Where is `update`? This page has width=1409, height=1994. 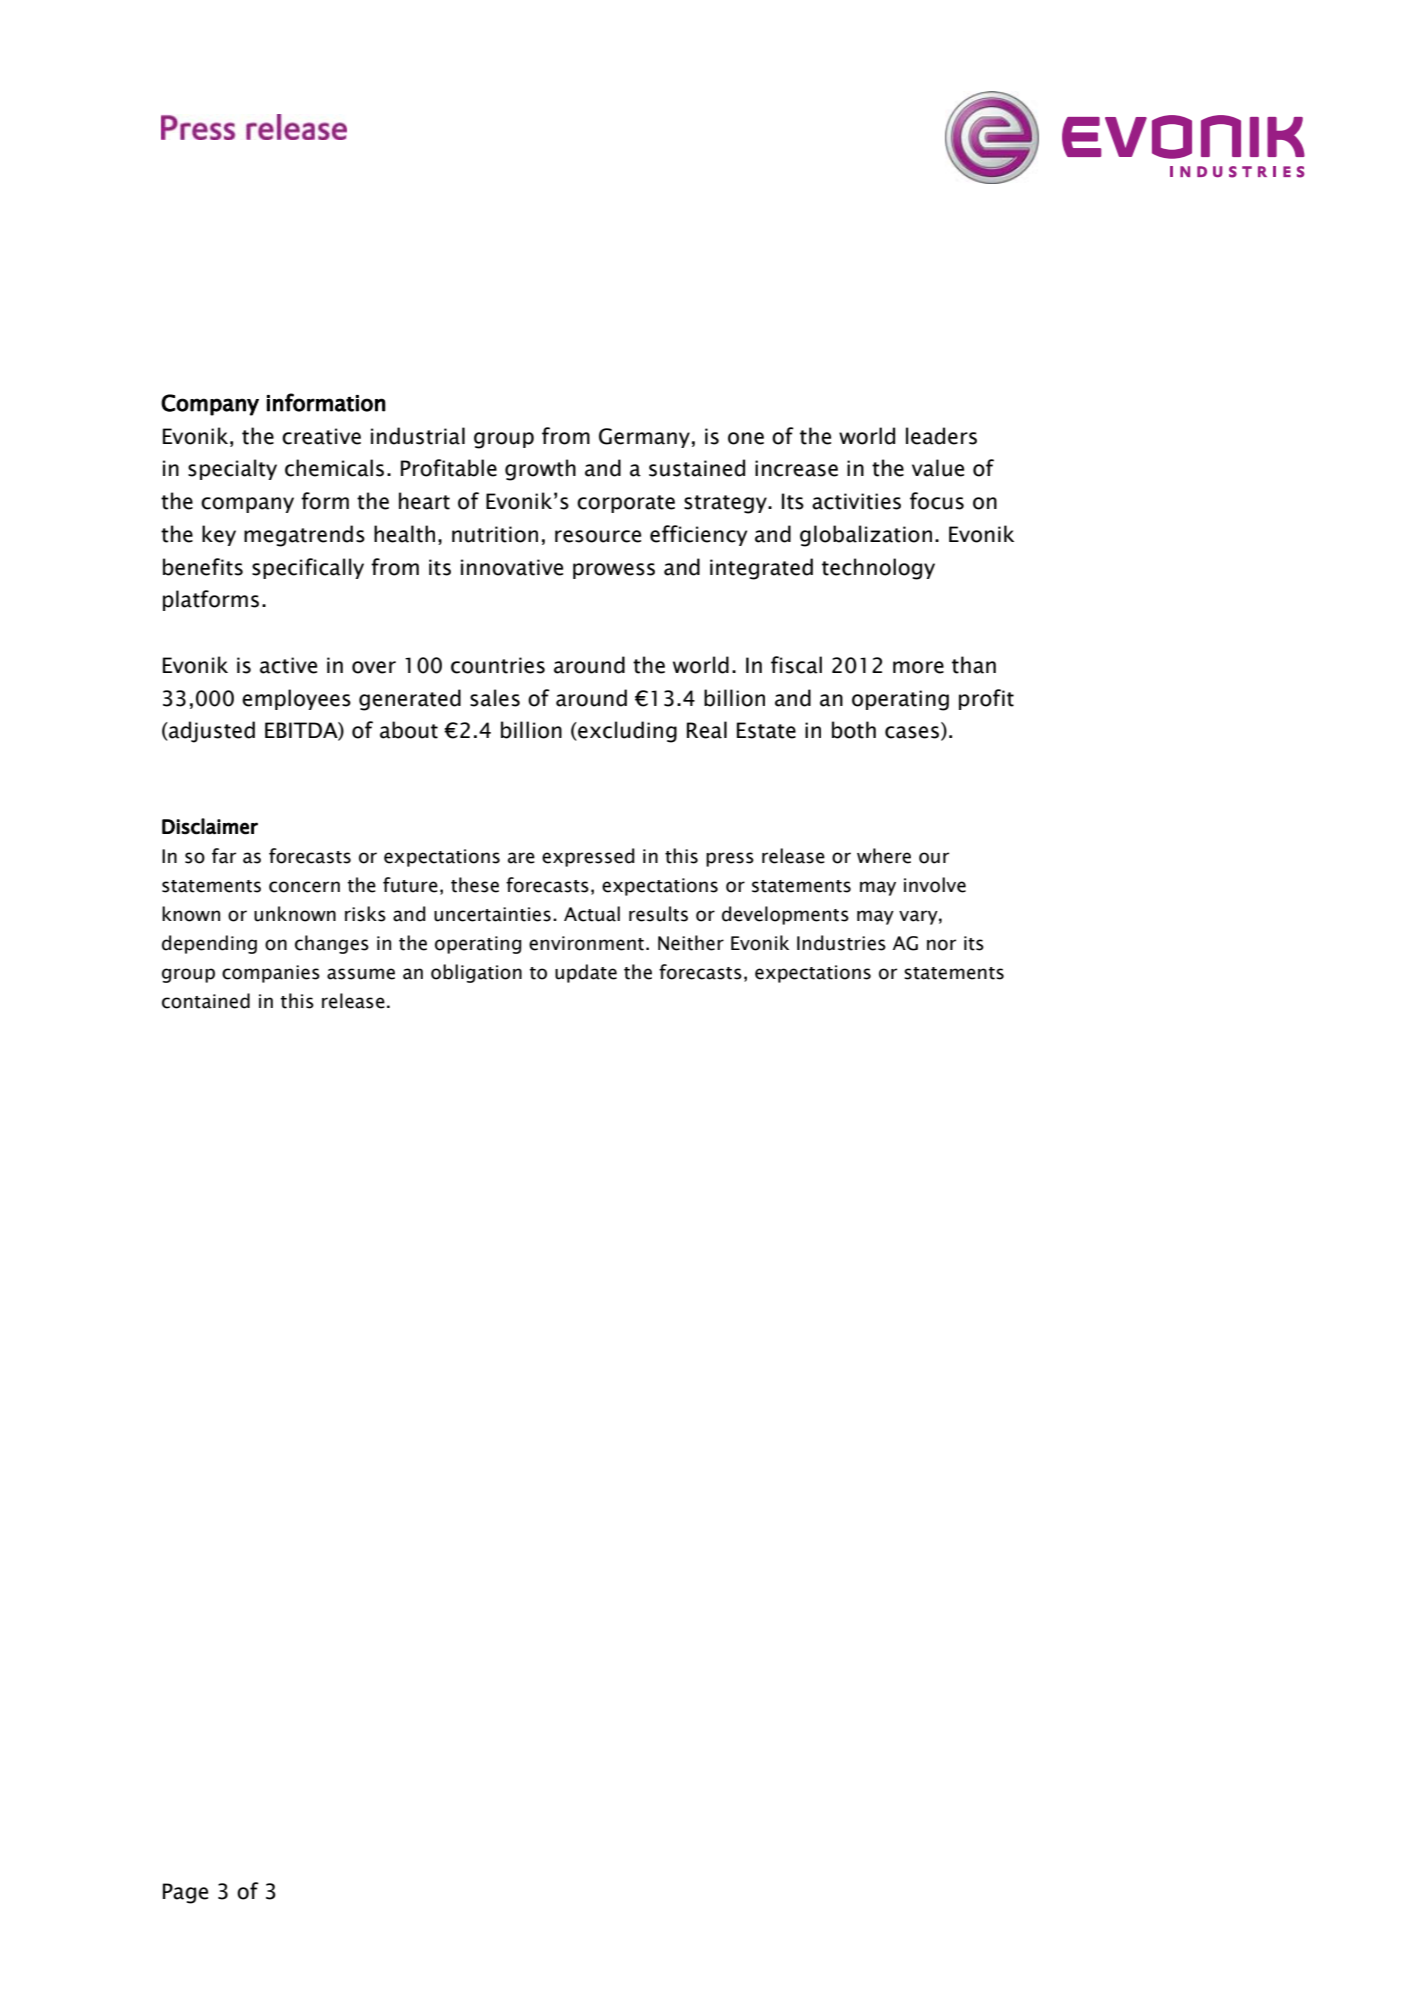 update is located at coordinates (586, 973).
